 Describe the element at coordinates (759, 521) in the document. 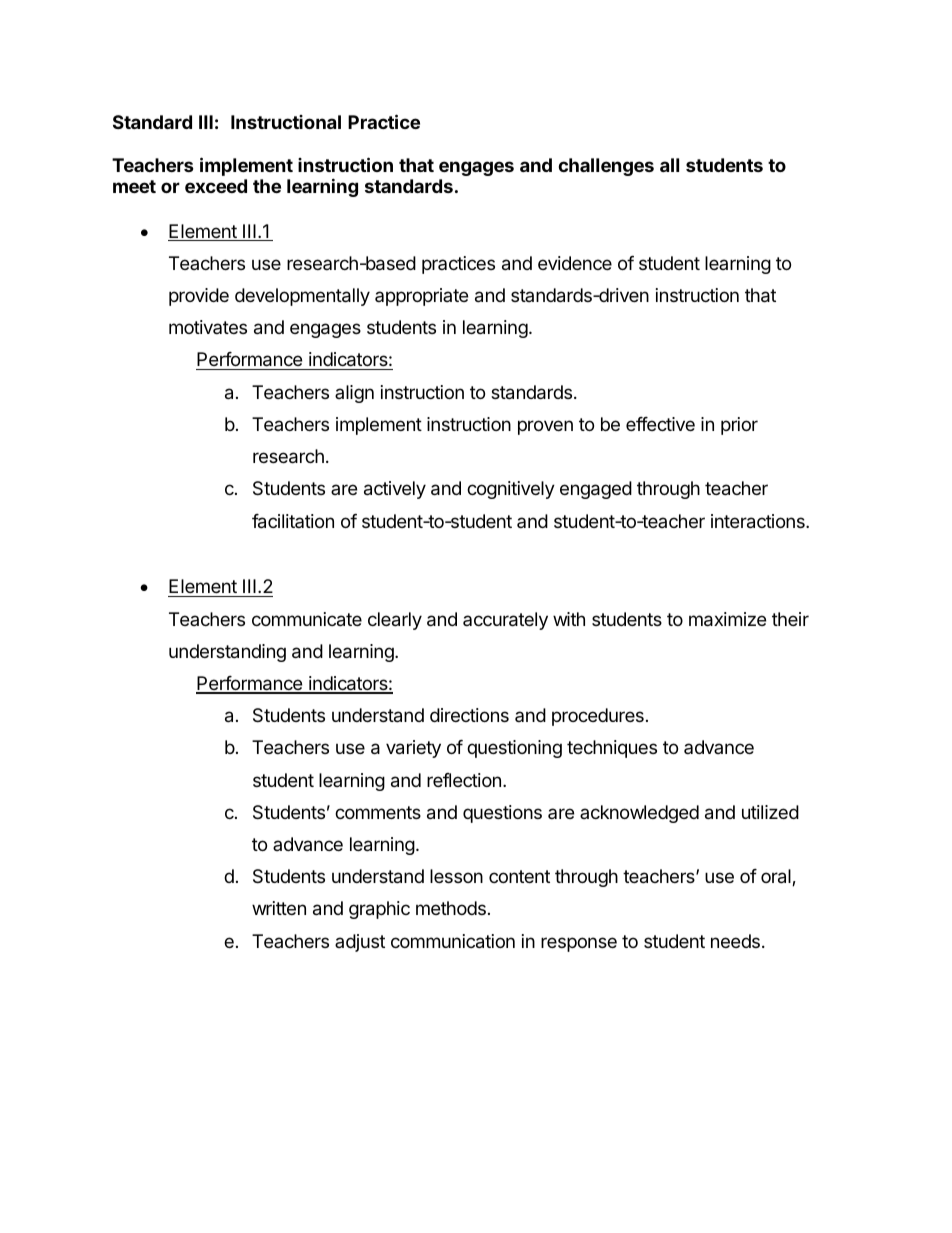

I see `interactions` at that location.
